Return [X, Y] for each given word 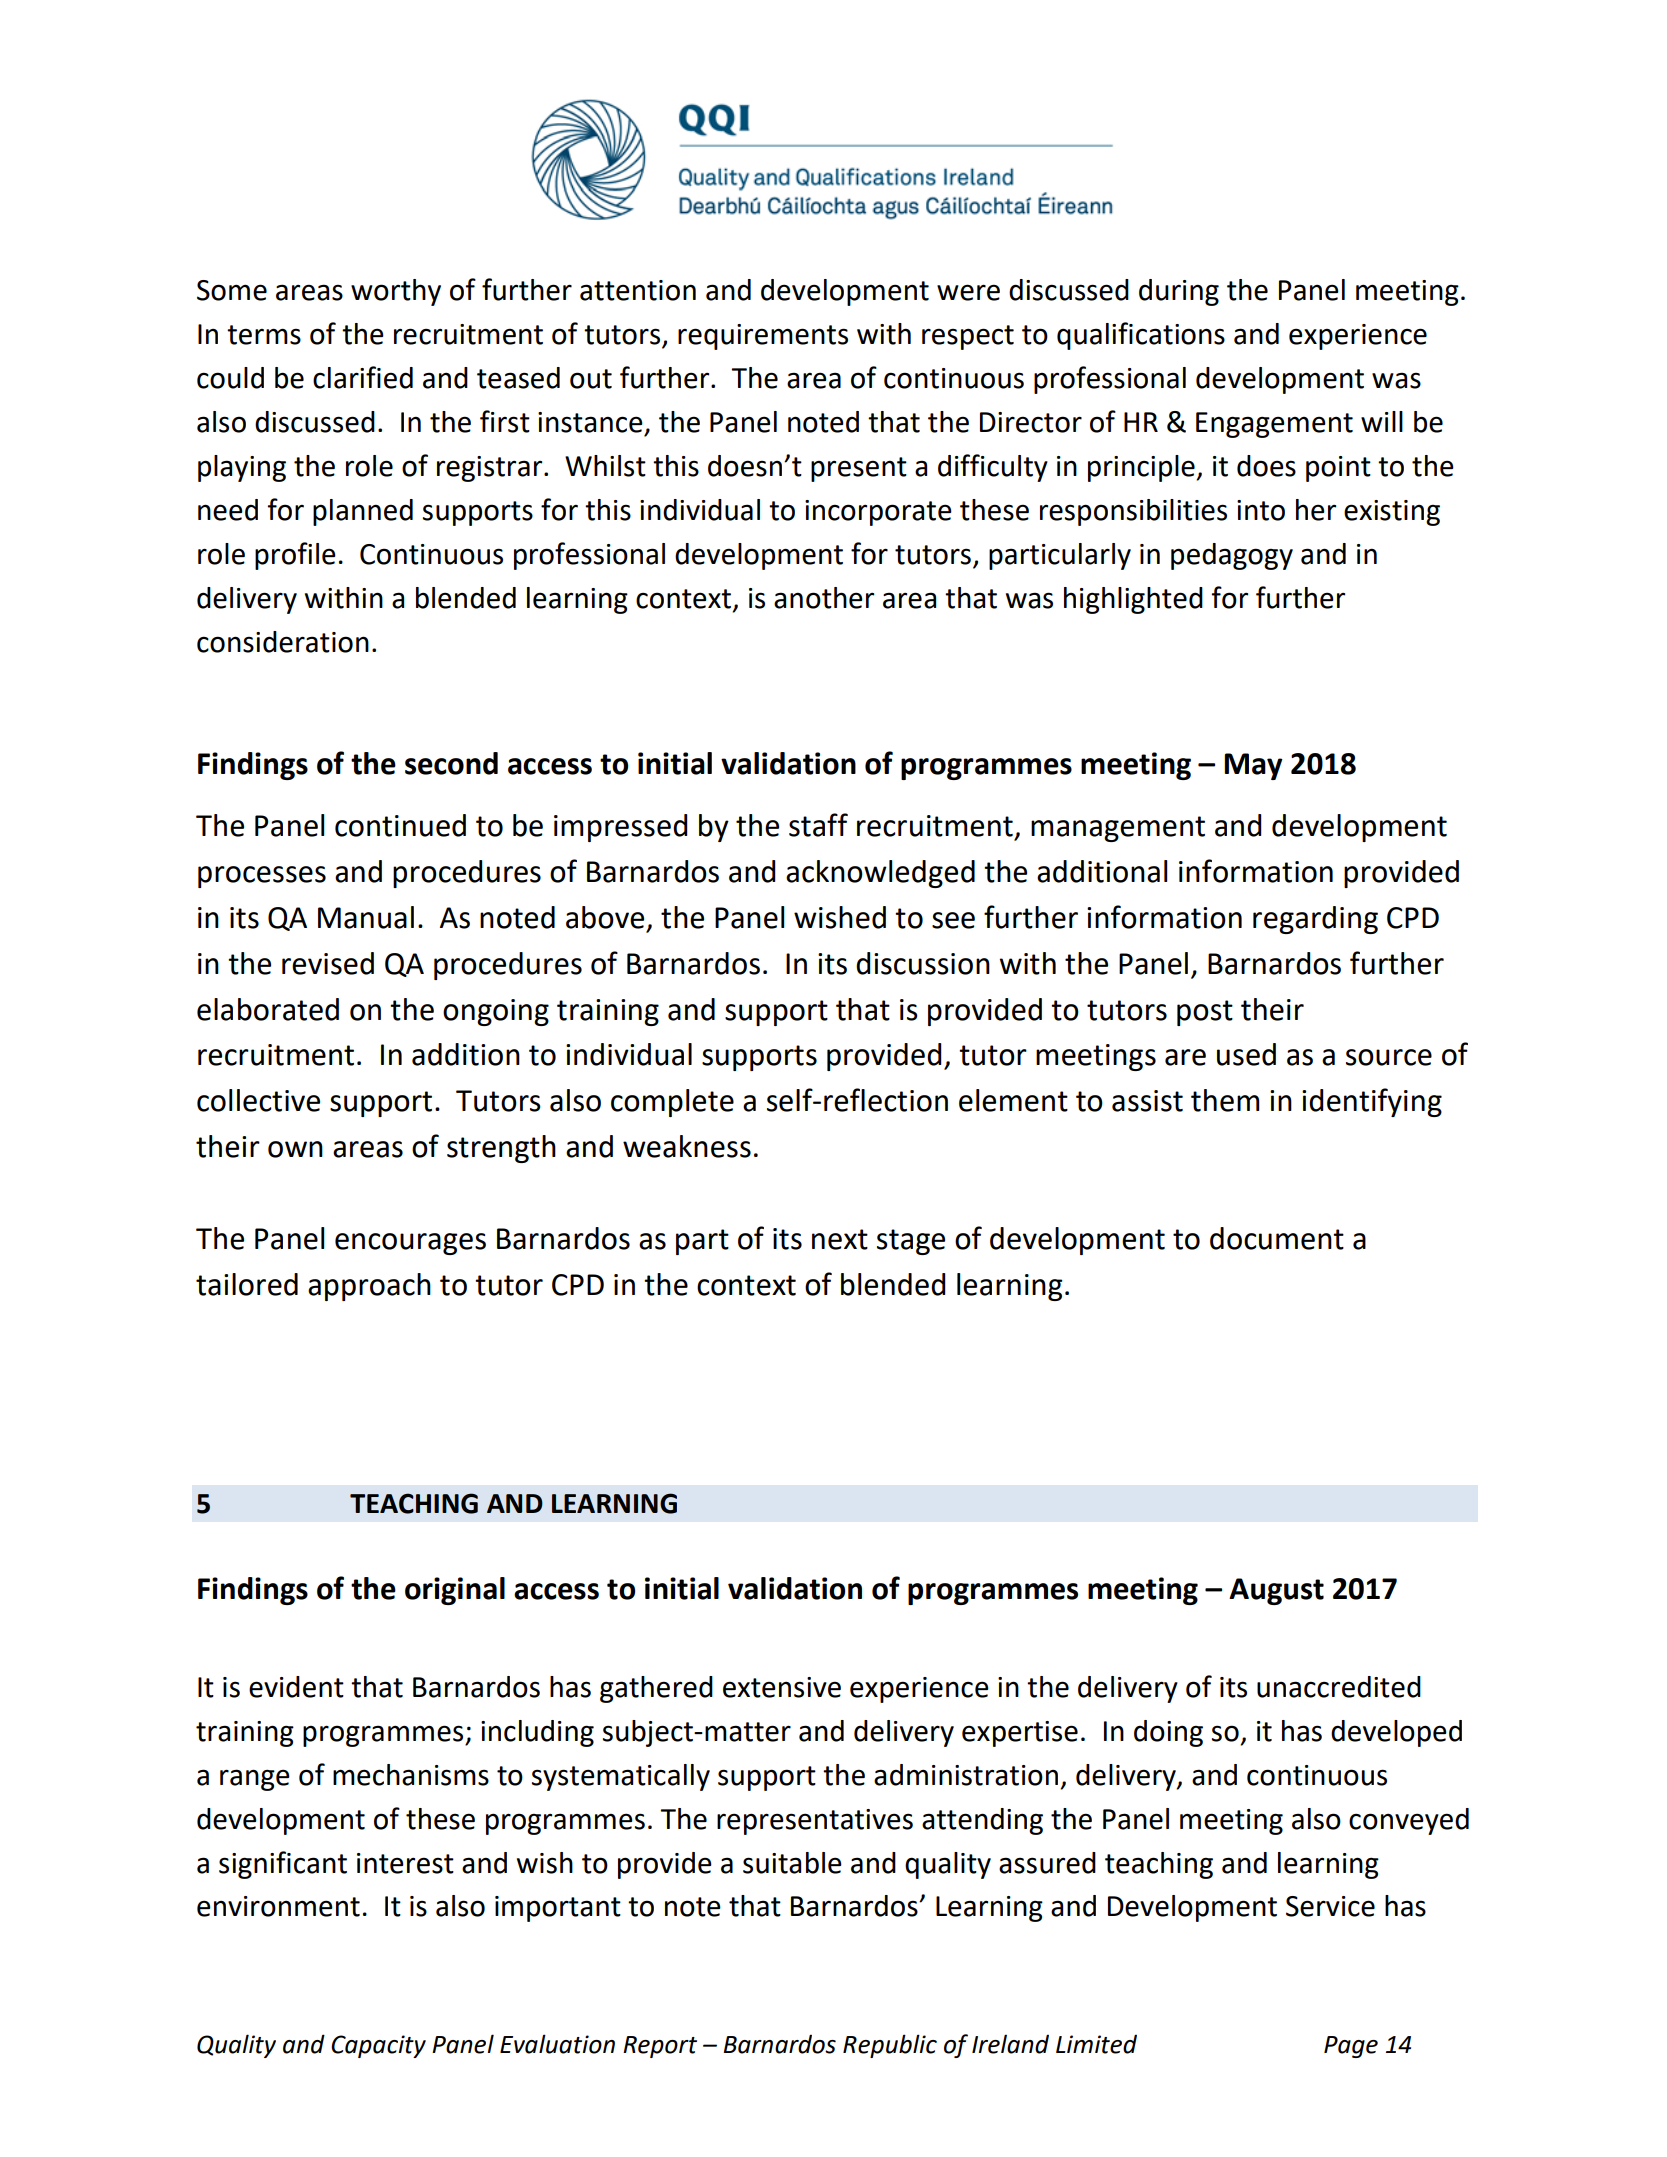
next [840, 1239]
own [295, 1149]
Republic [890, 2046]
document [1277, 1238]
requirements [763, 337]
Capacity [378, 2046]
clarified [363, 377]
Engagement [1274, 425]
